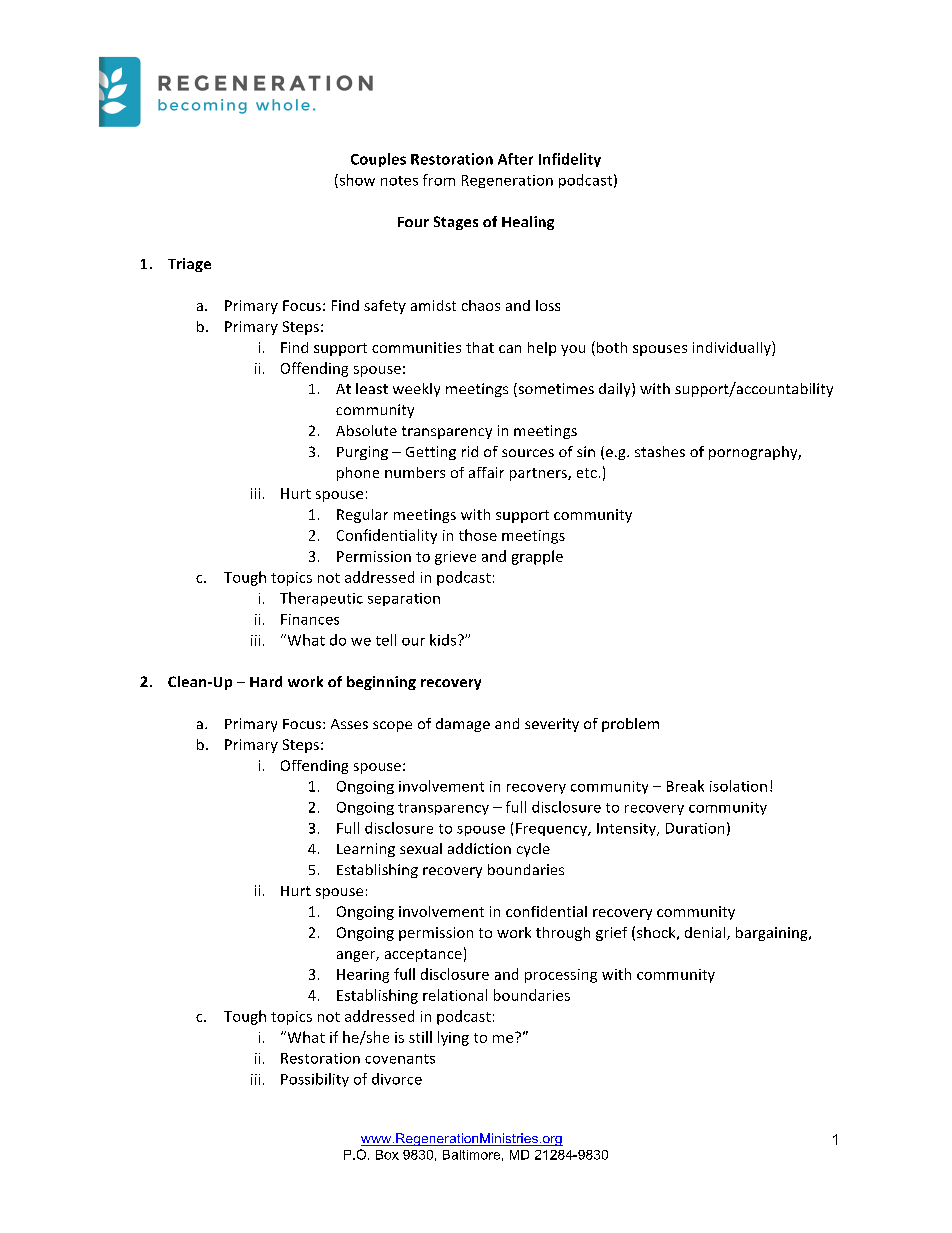 The height and width of the screenshot is (1233, 952). What do you see at coordinates (660, 451) in the screenshot?
I see `stashes` at bounding box center [660, 451].
